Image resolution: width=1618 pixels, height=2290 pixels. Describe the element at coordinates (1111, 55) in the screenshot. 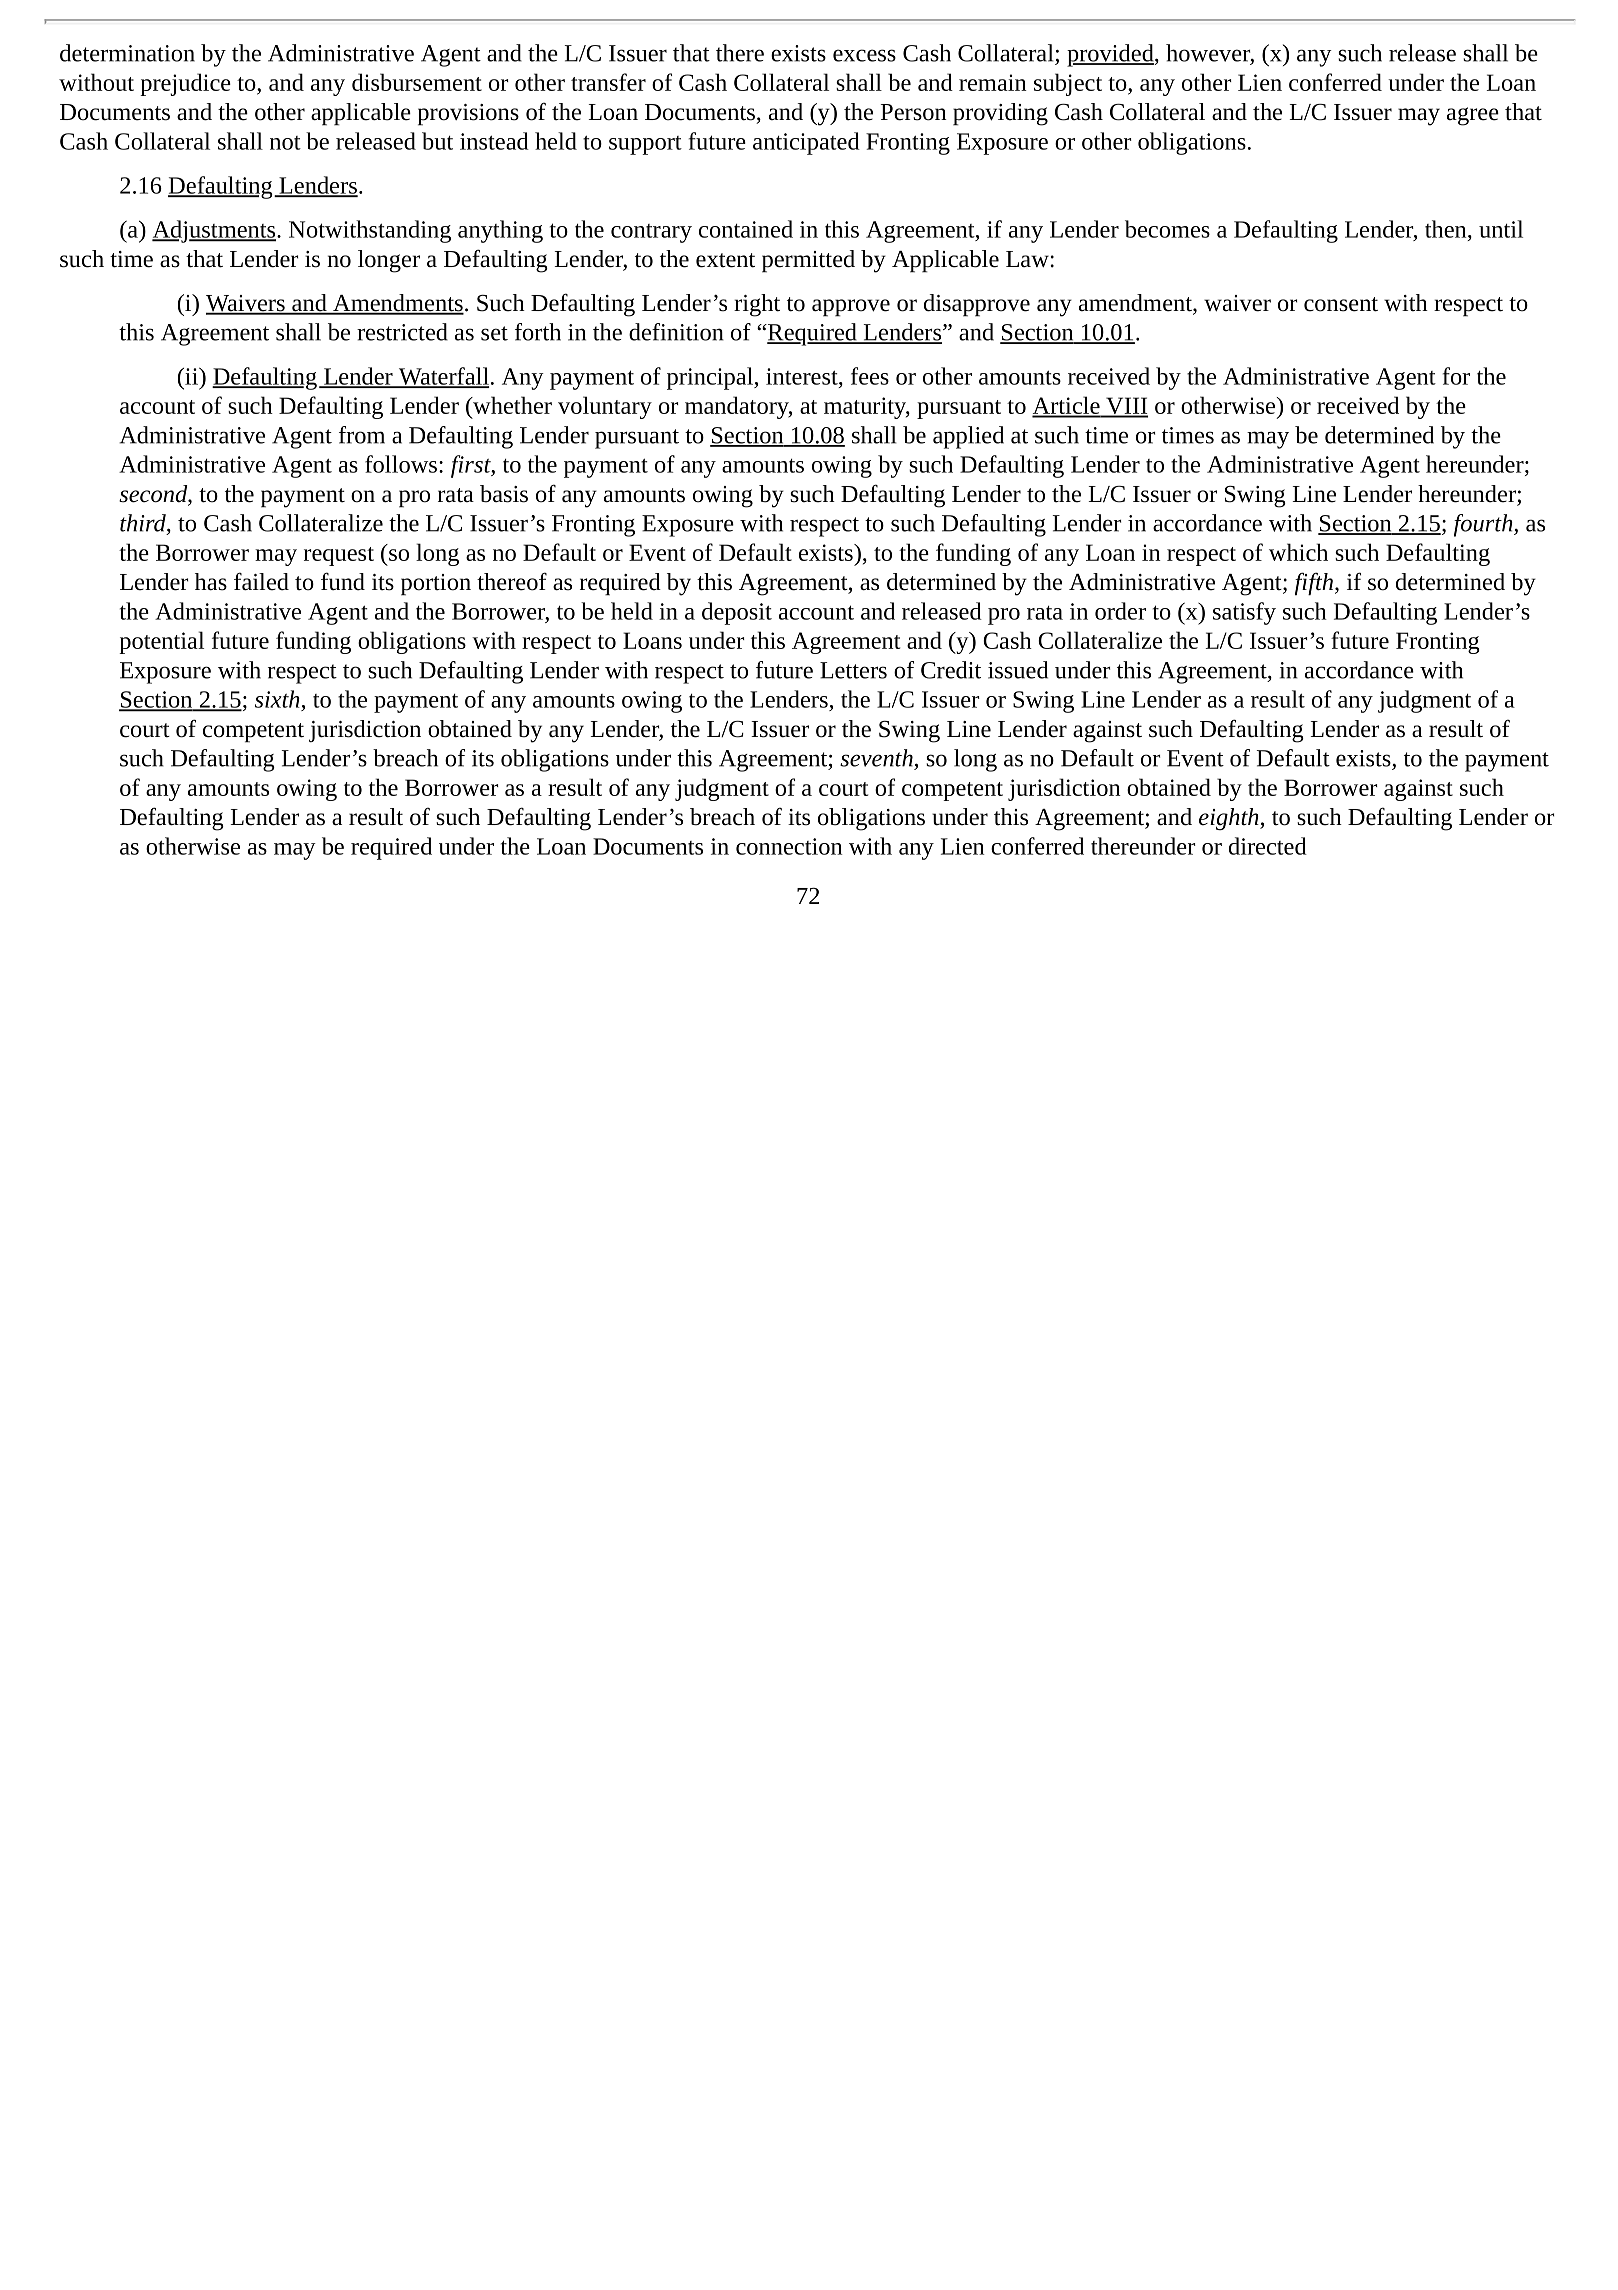

I see `provided` at that location.
